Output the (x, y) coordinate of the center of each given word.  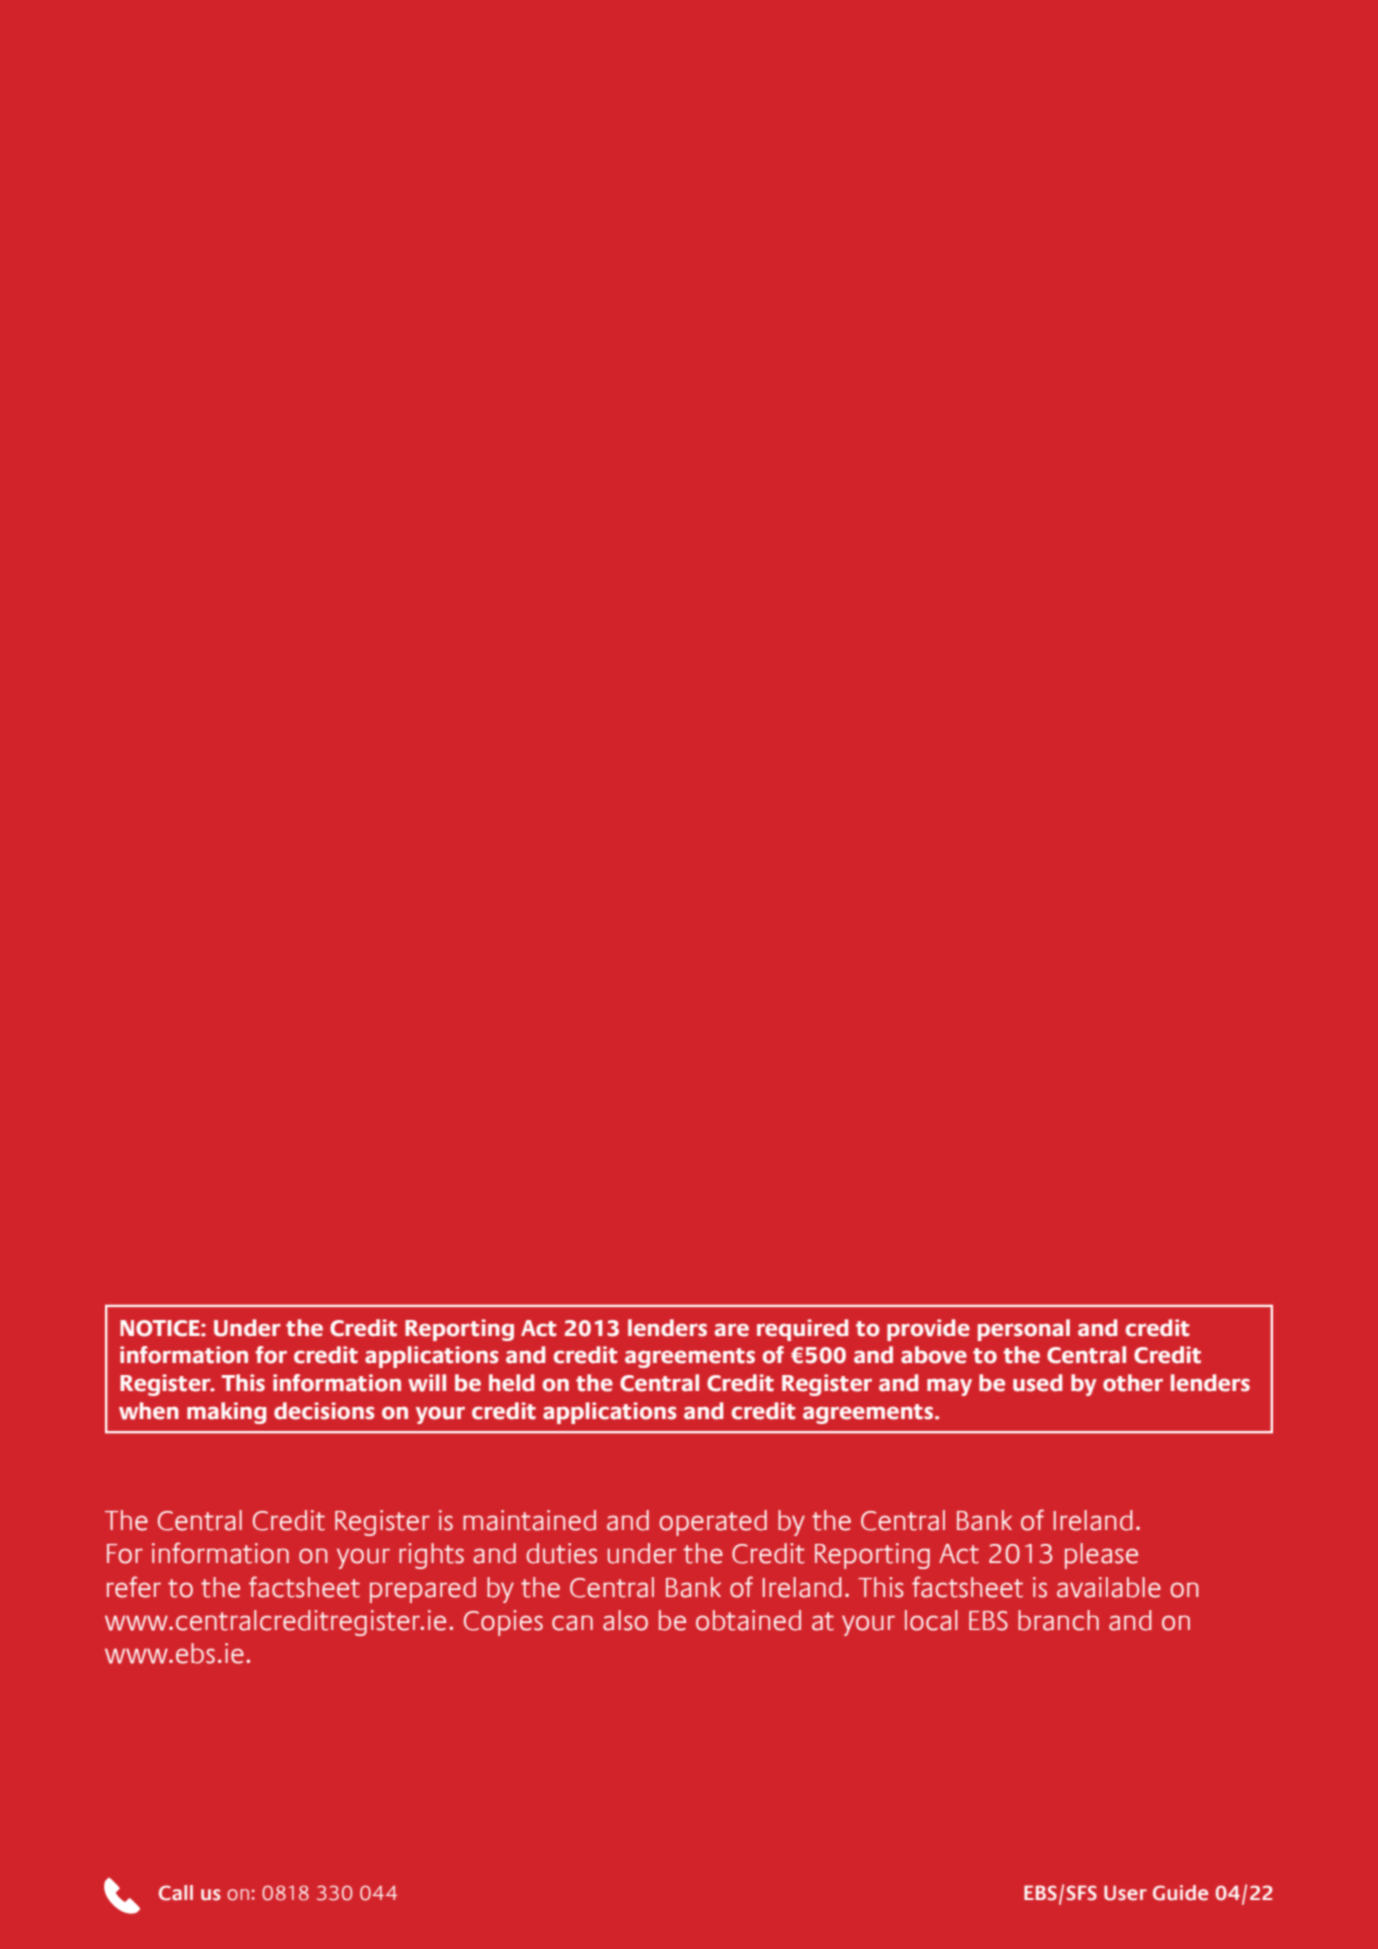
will (427, 1383)
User (1125, 1893)
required (802, 1330)
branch (1058, 1620)
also (625, 1620)
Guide (1180, 1893)
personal (1024, 1330)
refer (134, 1587)
